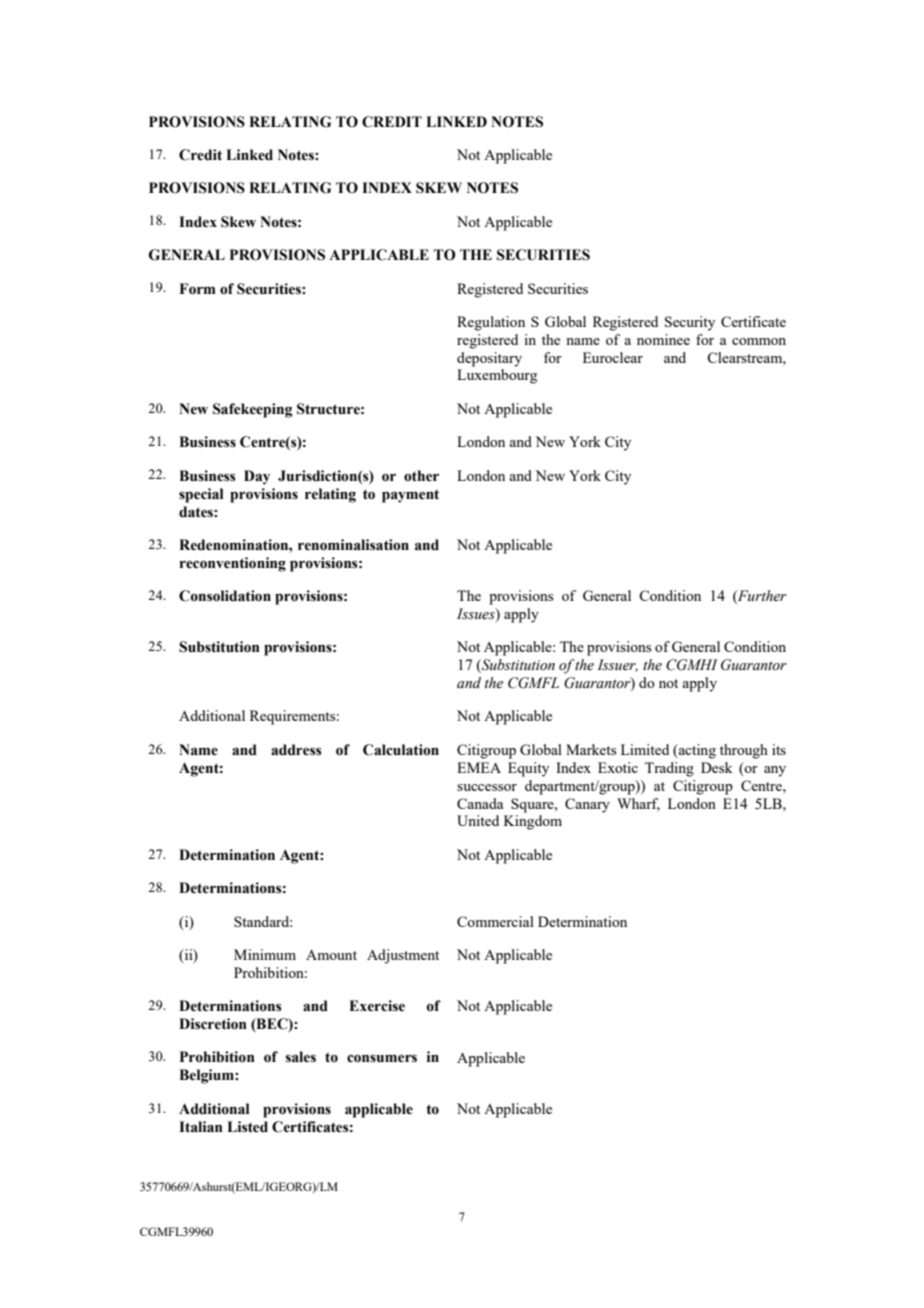  Describe the element at coordinates (478, 820) in the document. I see `United` at that location.
